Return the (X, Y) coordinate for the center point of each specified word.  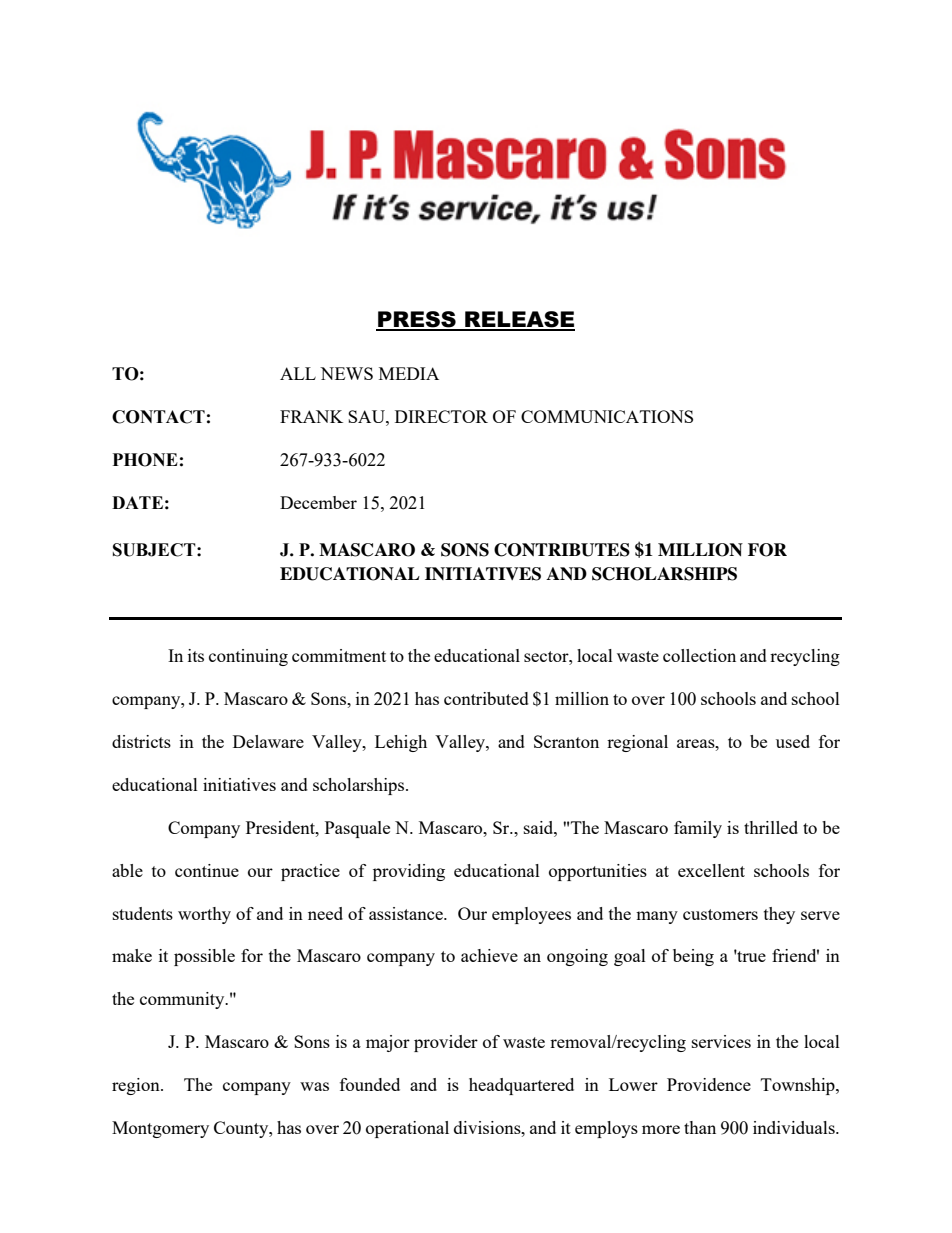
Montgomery (160, 1129)
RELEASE (519, 320)
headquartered (521, 1086)
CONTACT (158, 417)
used (793, 741)
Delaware (268, 741)
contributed (486, 698)
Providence (709, 1084)
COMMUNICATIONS (607, 416)
